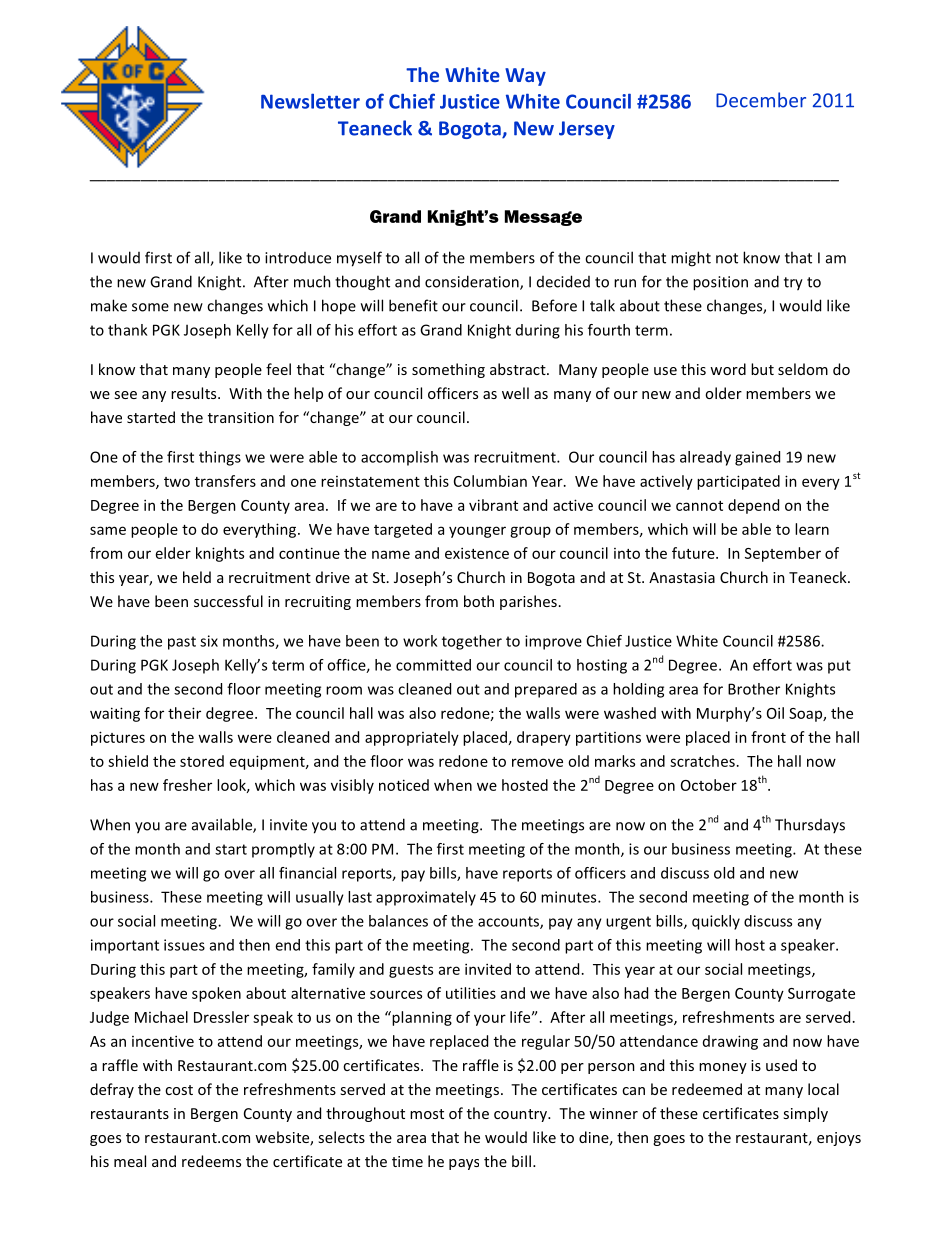 This screenshot has width=952, height=1233. What do you see at coordinates (525, 77) in the screenshot?
I see `Way` at bounding box center [525, 77].
